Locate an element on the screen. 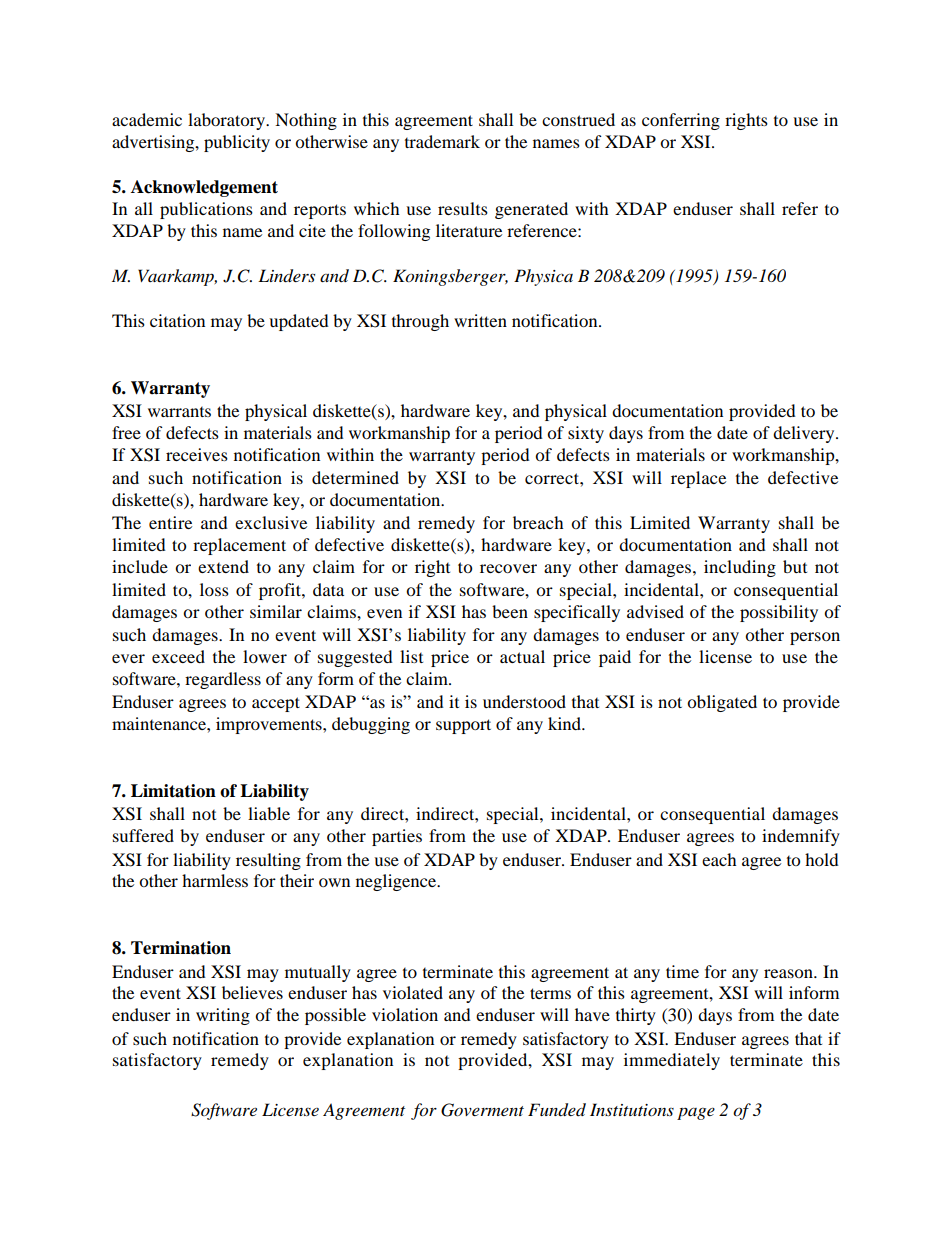 The image size is (952, 1233). trademark is located at coordinates (442, 141).
